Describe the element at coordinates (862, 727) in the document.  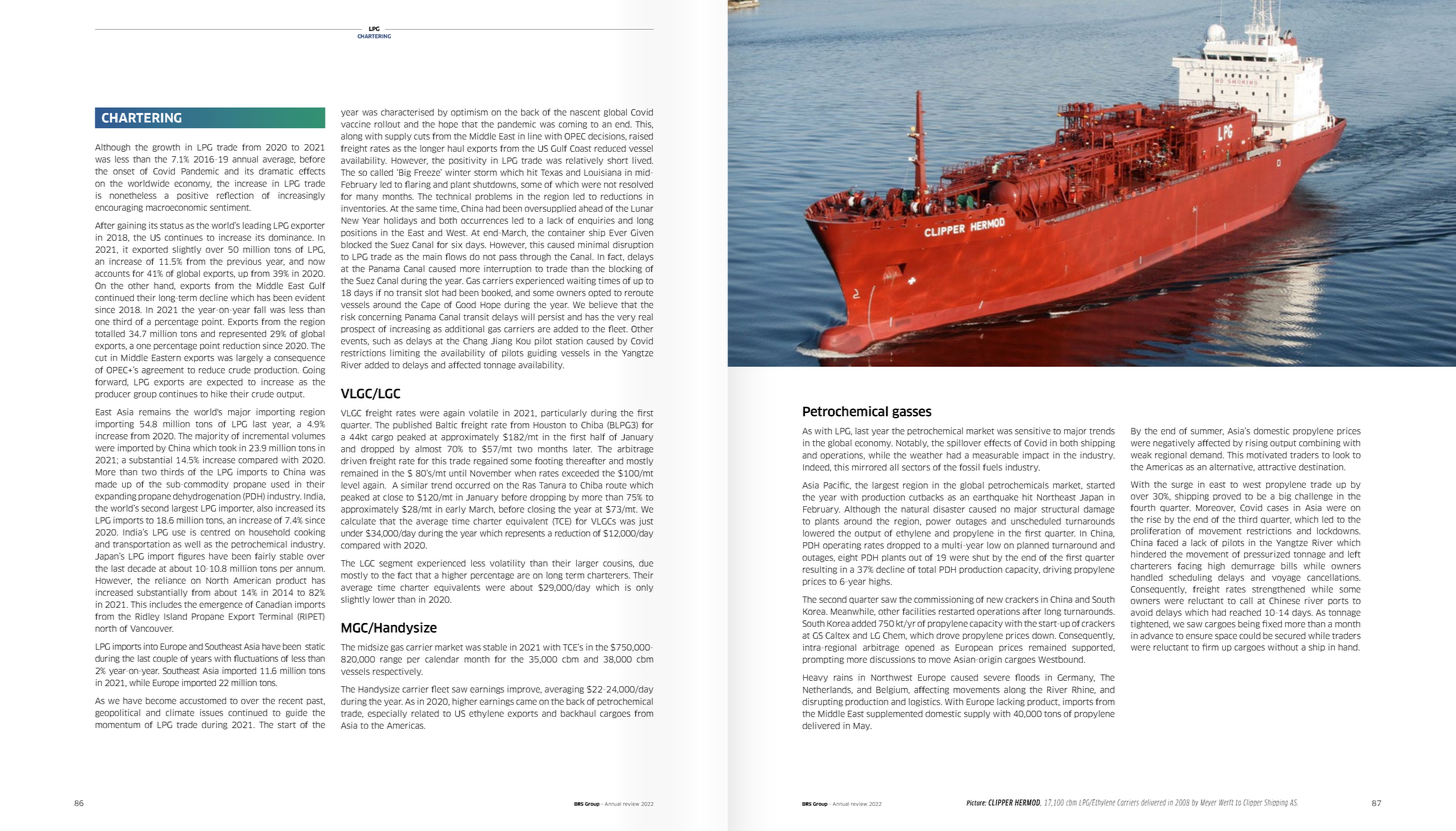
I see `May` at that location.
